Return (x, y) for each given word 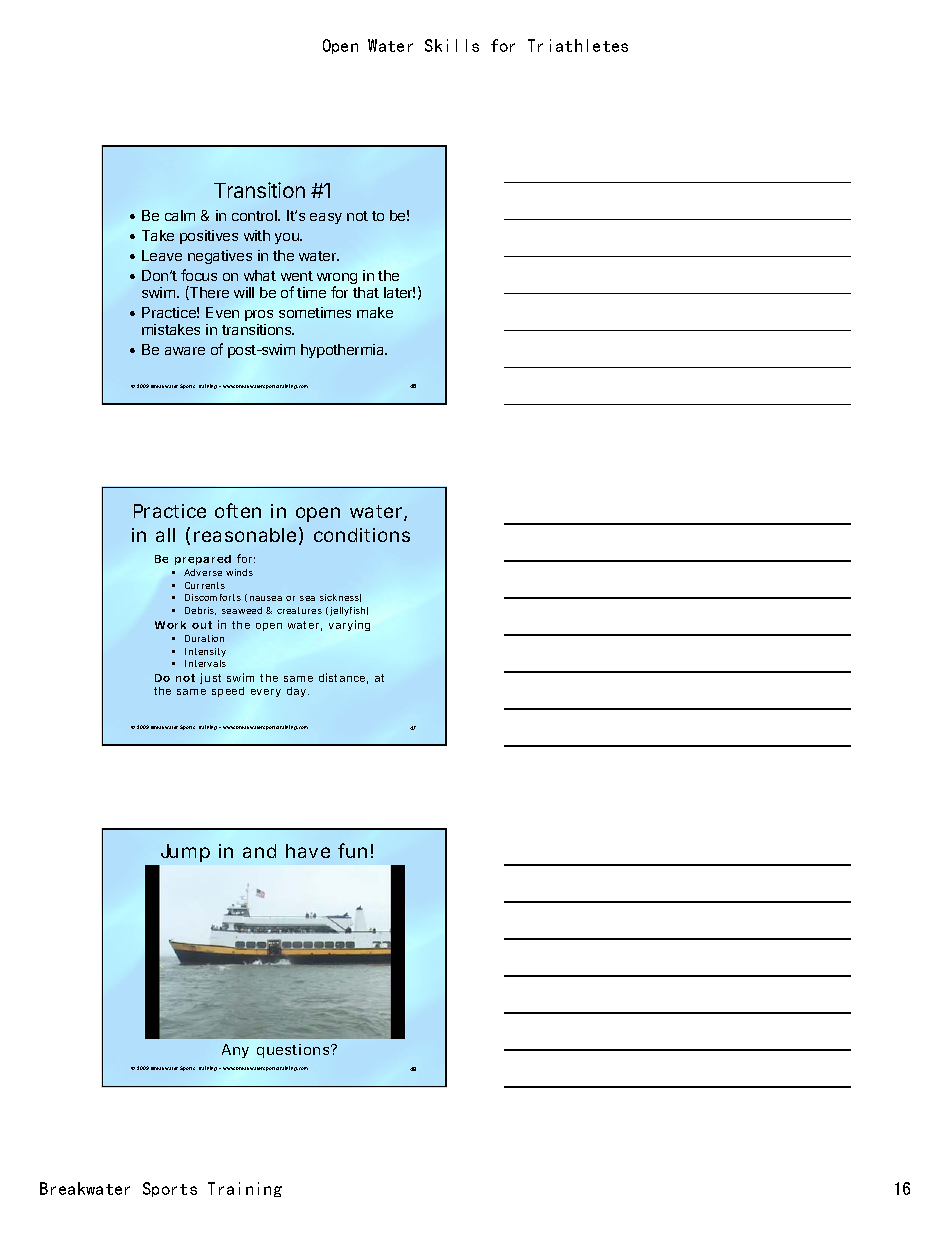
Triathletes (578, 45)
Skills (452, 45)
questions (294, 1051)
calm (180, 215)
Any (235, 1051)
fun (352, 850)
